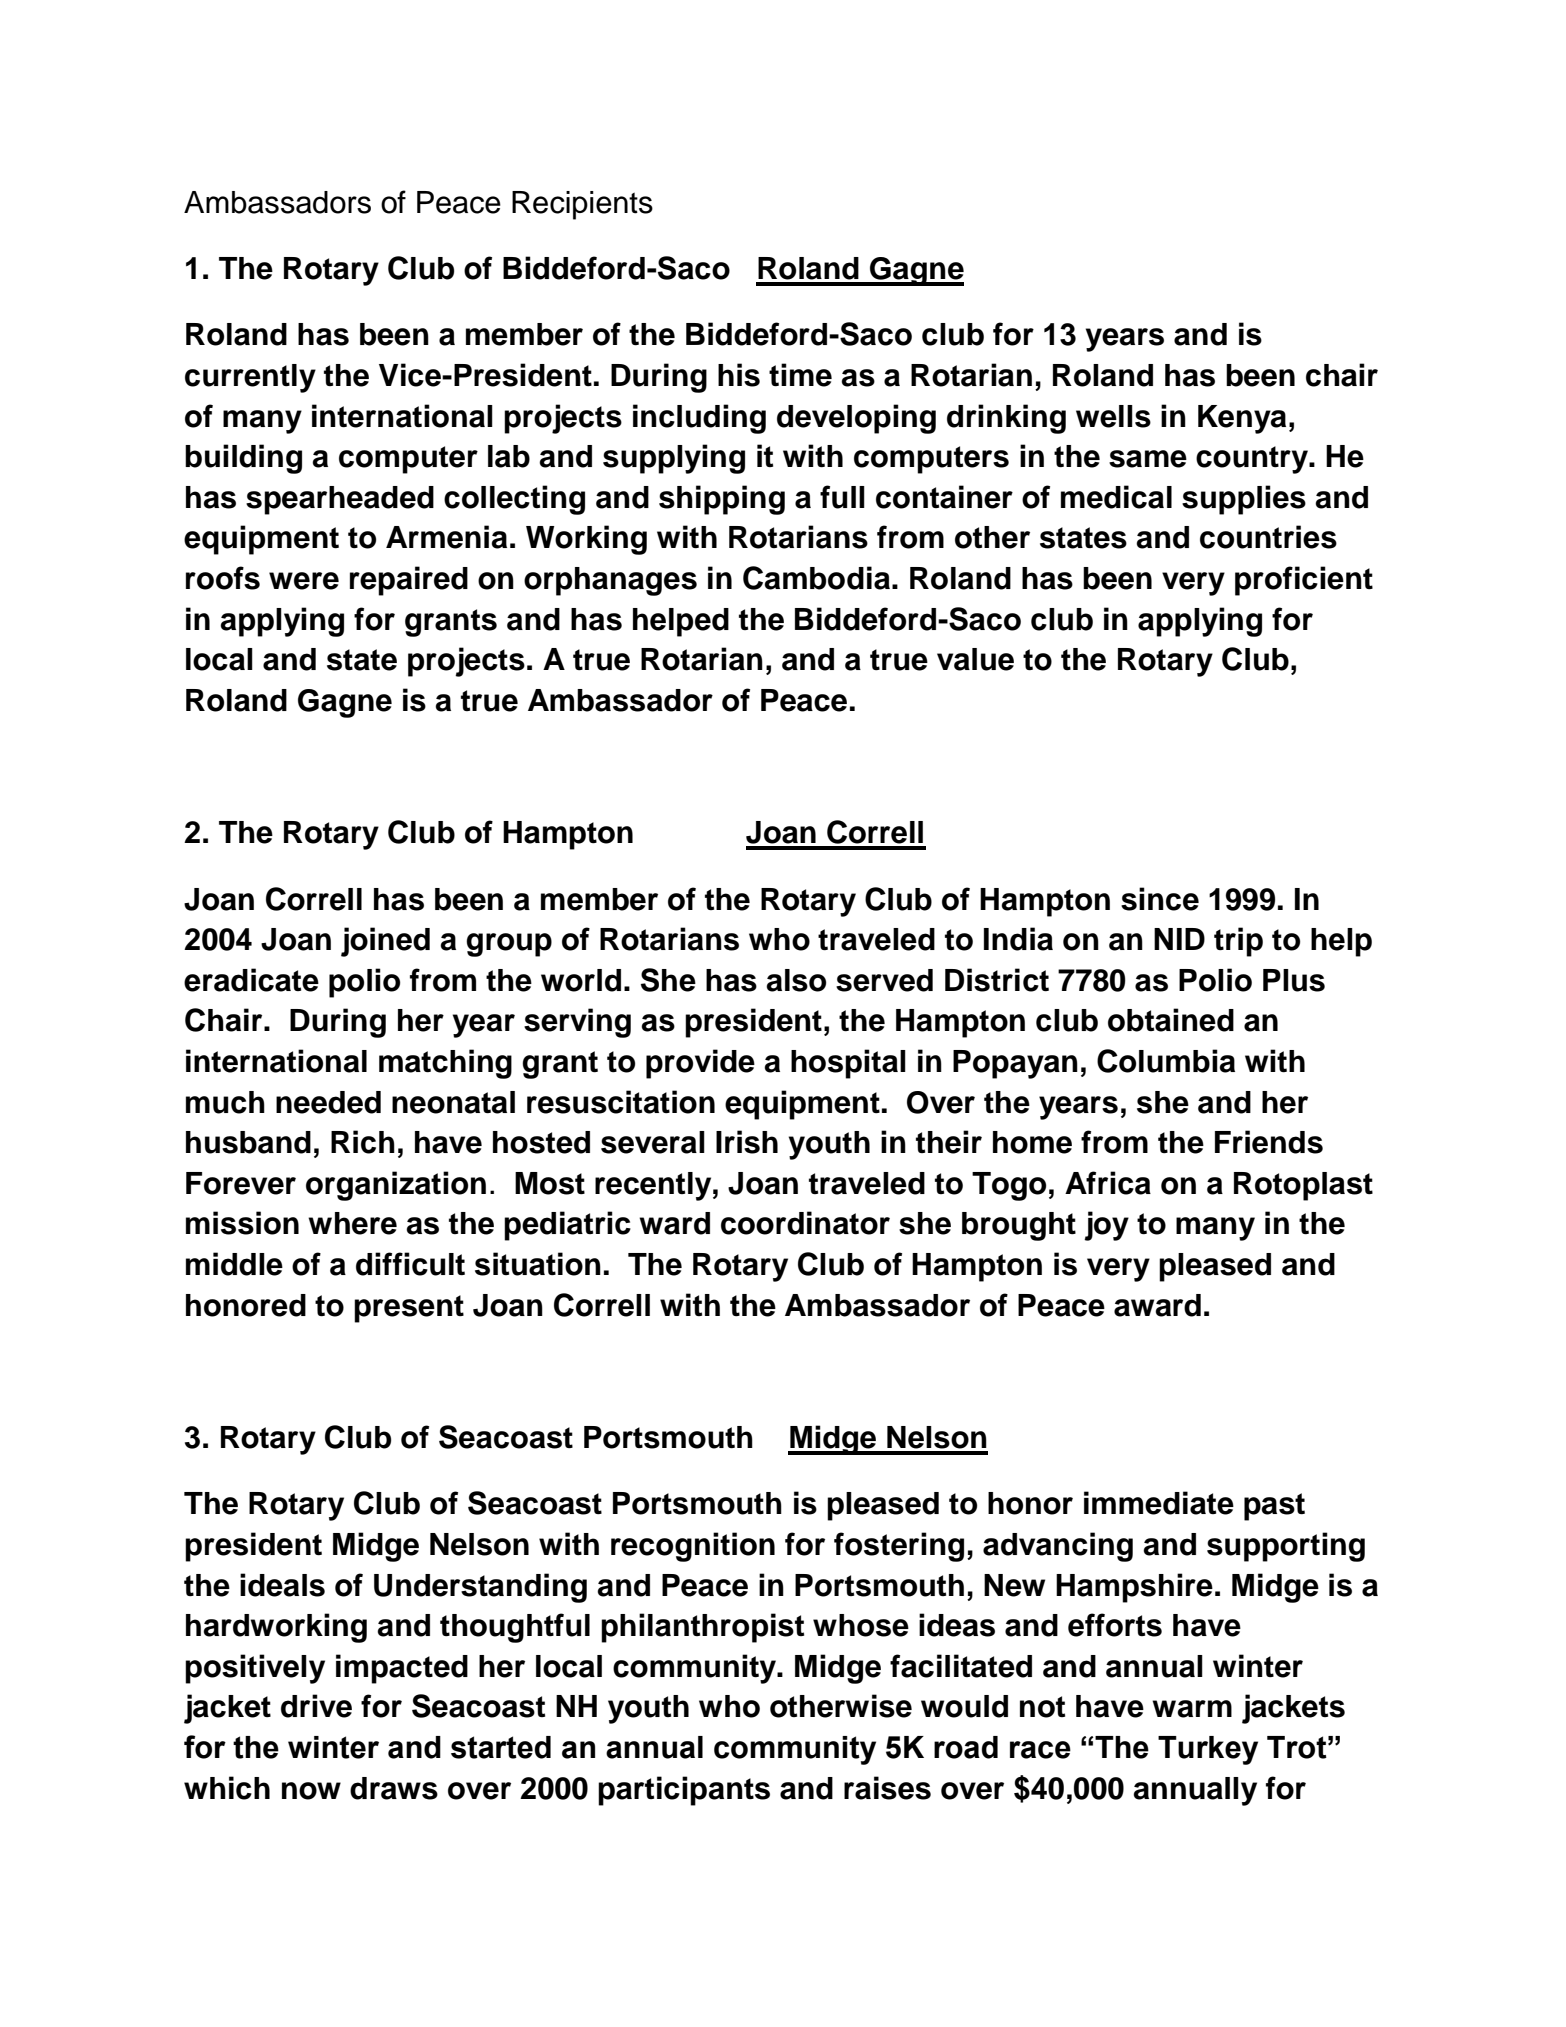 Image resolution: width=1566 pixels, height=2027 pixels. What do you see at coordinates (1113, 416) in the document?
I see `wells` at bounding box center [1113, 416].
